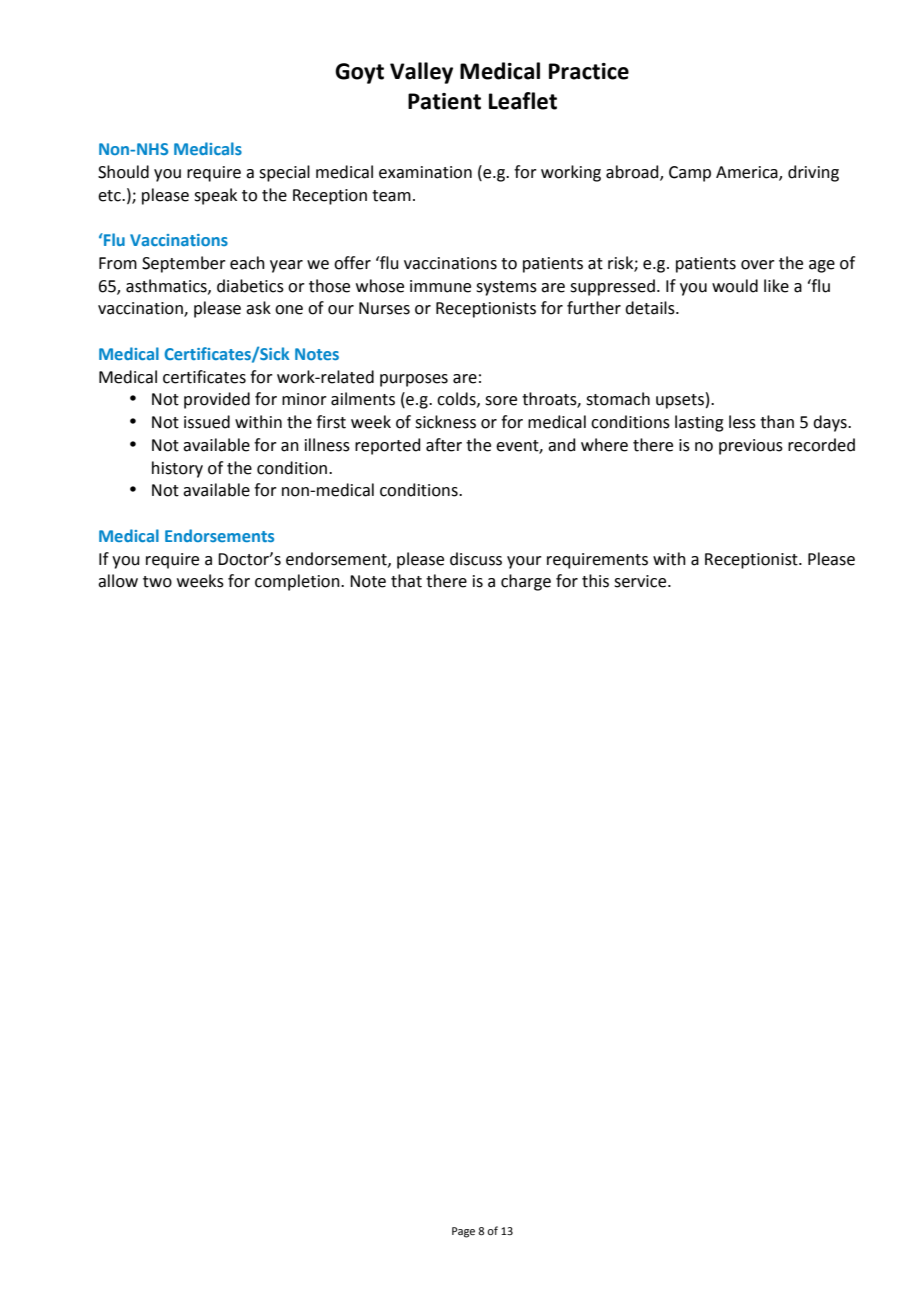 Image resolution: width=924 pixels, height=1308 pixels. I want to click on America, so click(748, 173).
